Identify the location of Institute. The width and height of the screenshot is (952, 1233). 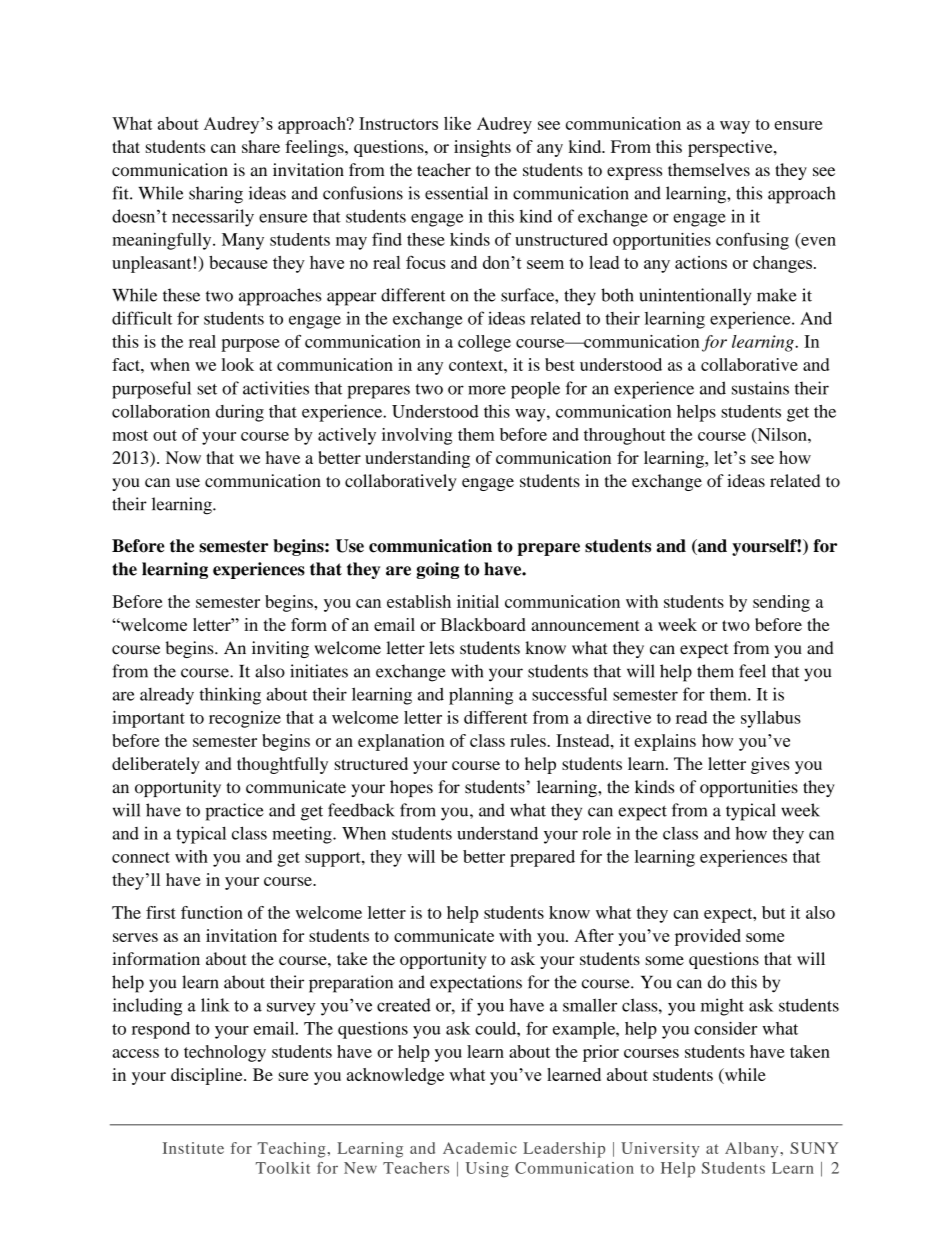
(193, 1148).
